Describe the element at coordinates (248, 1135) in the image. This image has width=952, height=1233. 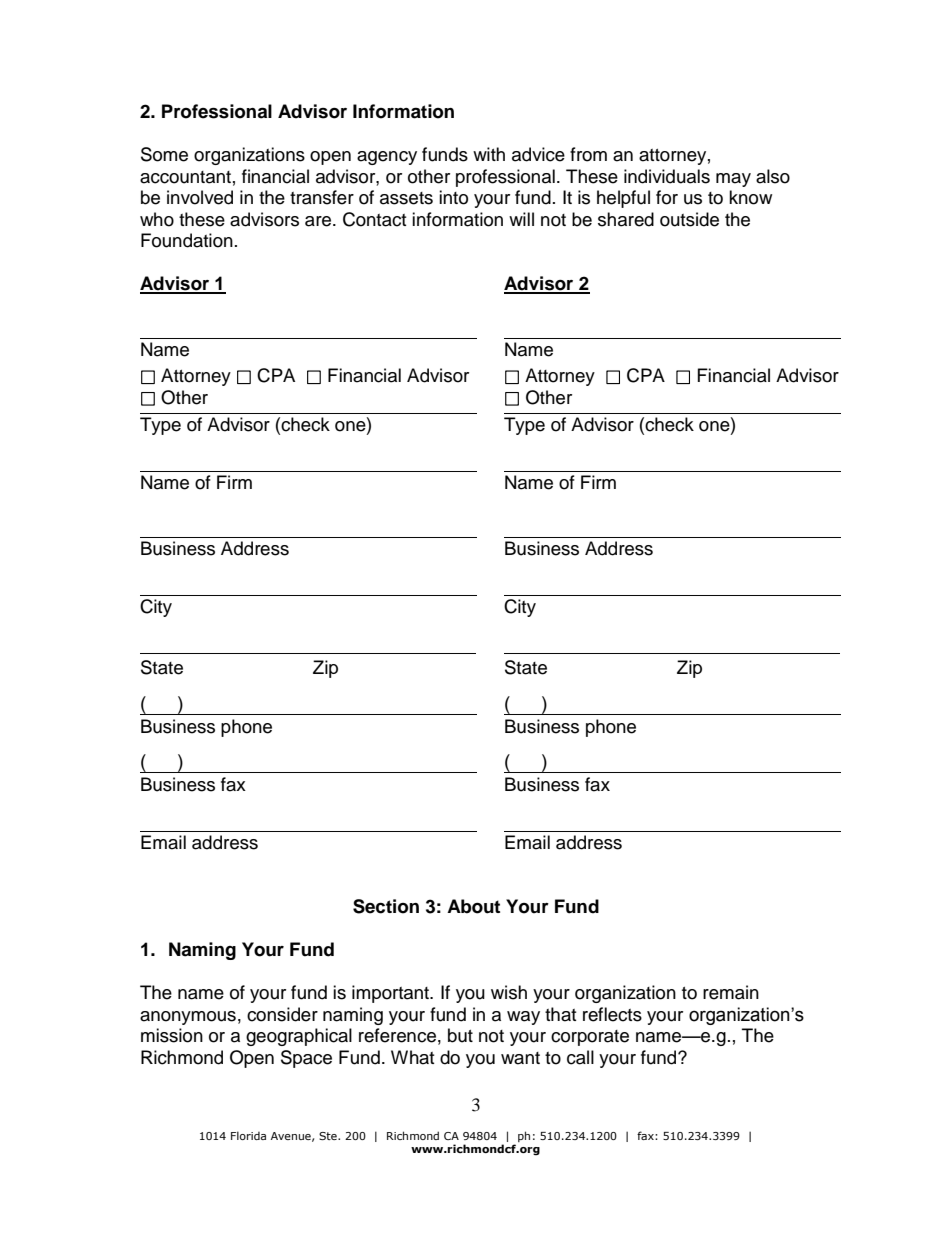
I see `Florida` at that location.
